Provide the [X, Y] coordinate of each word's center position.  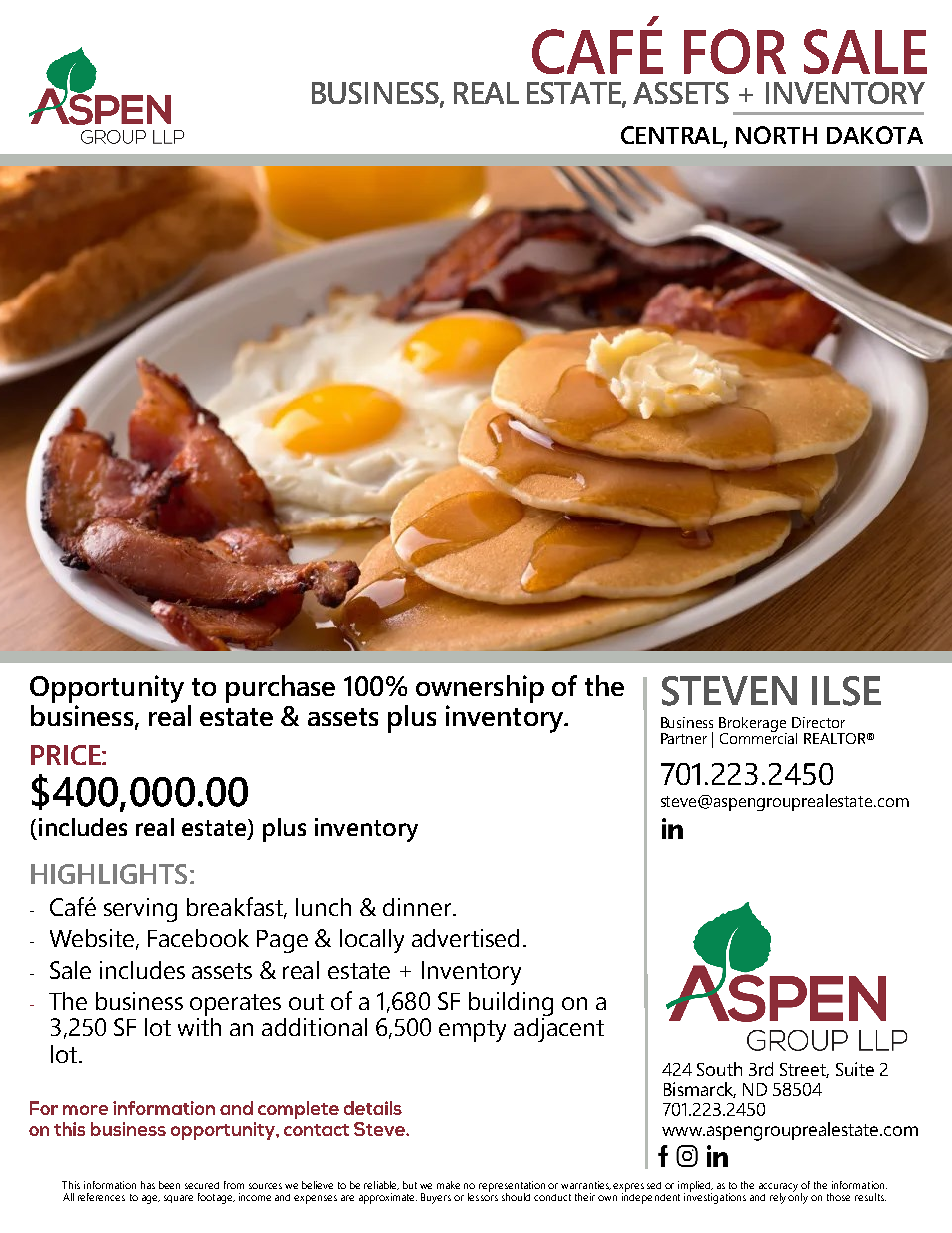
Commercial [758, 737]
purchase [280, 689]
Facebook [198, 938]
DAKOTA [875, 135]
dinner [419, 907]
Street [804, 1070]
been [169, 1185]
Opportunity [107, 689]
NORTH [776, 135]
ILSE [846, 691]
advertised [465, 938]
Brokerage [753, 725]
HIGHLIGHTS [109, 874]
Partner [684, 738]
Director [818, 722]
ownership [480, 689]
